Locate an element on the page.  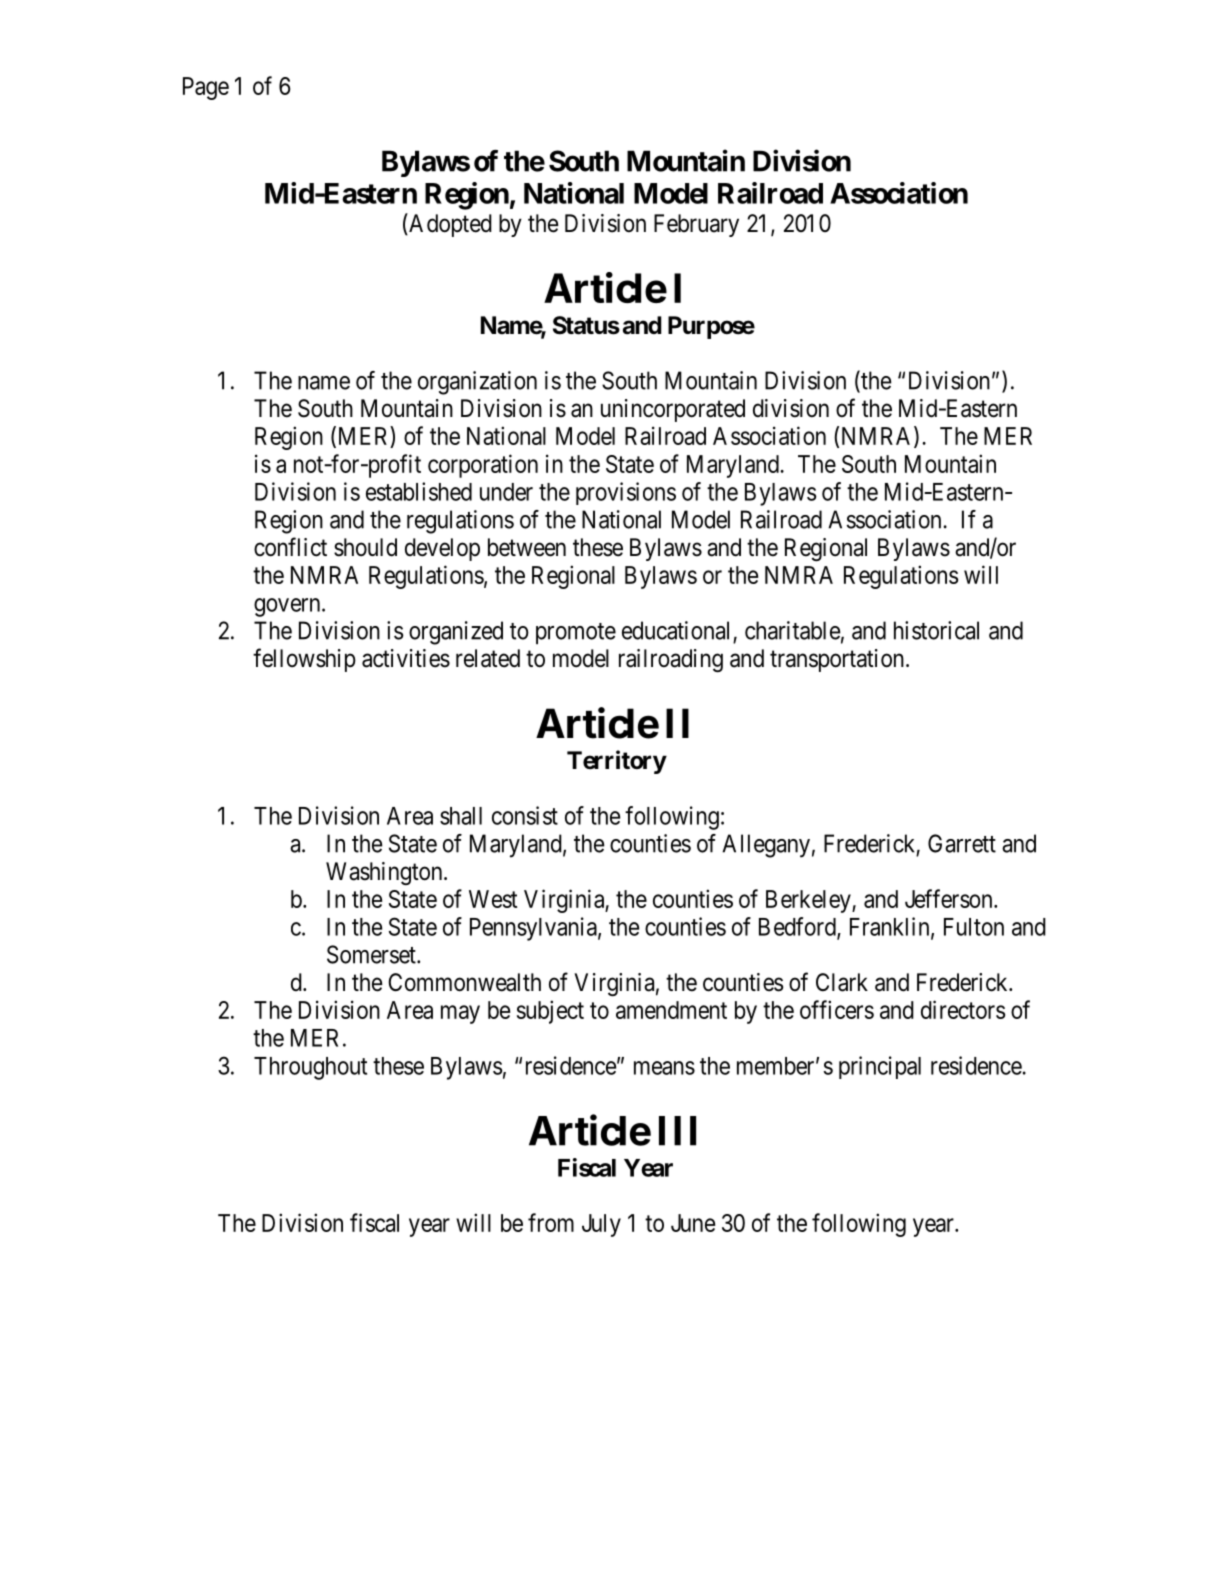
provisions is located at coordinates (626, 493).
